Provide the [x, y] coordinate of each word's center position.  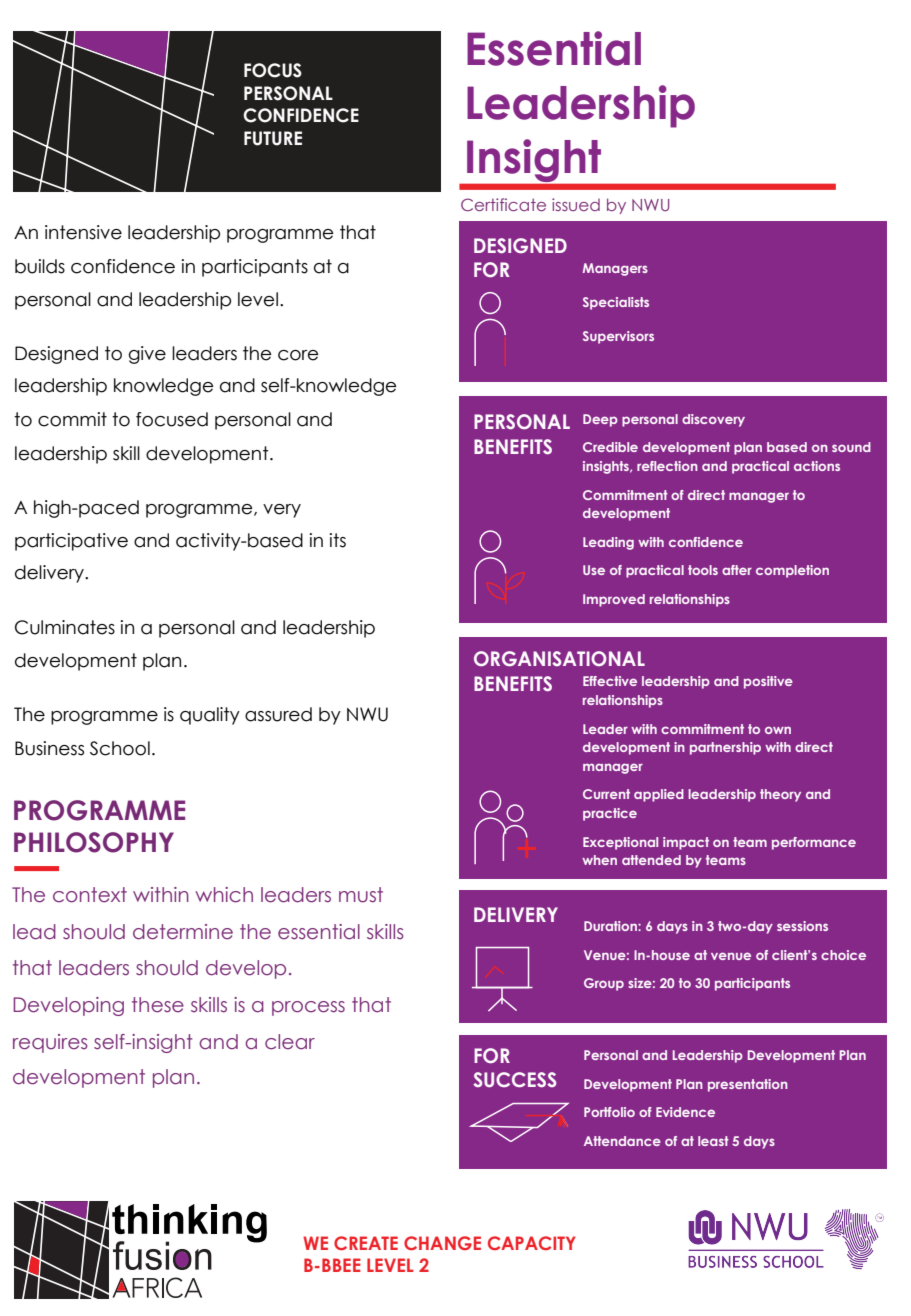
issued [576, 204]
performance [814, 843]
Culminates [65, 627]
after [737, 570]
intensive [83, 232]
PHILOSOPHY [94, 842]
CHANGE [442, 1243]
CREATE [366, 1243]
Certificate [503, 204]
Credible [610, 447]
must [361, 895]
